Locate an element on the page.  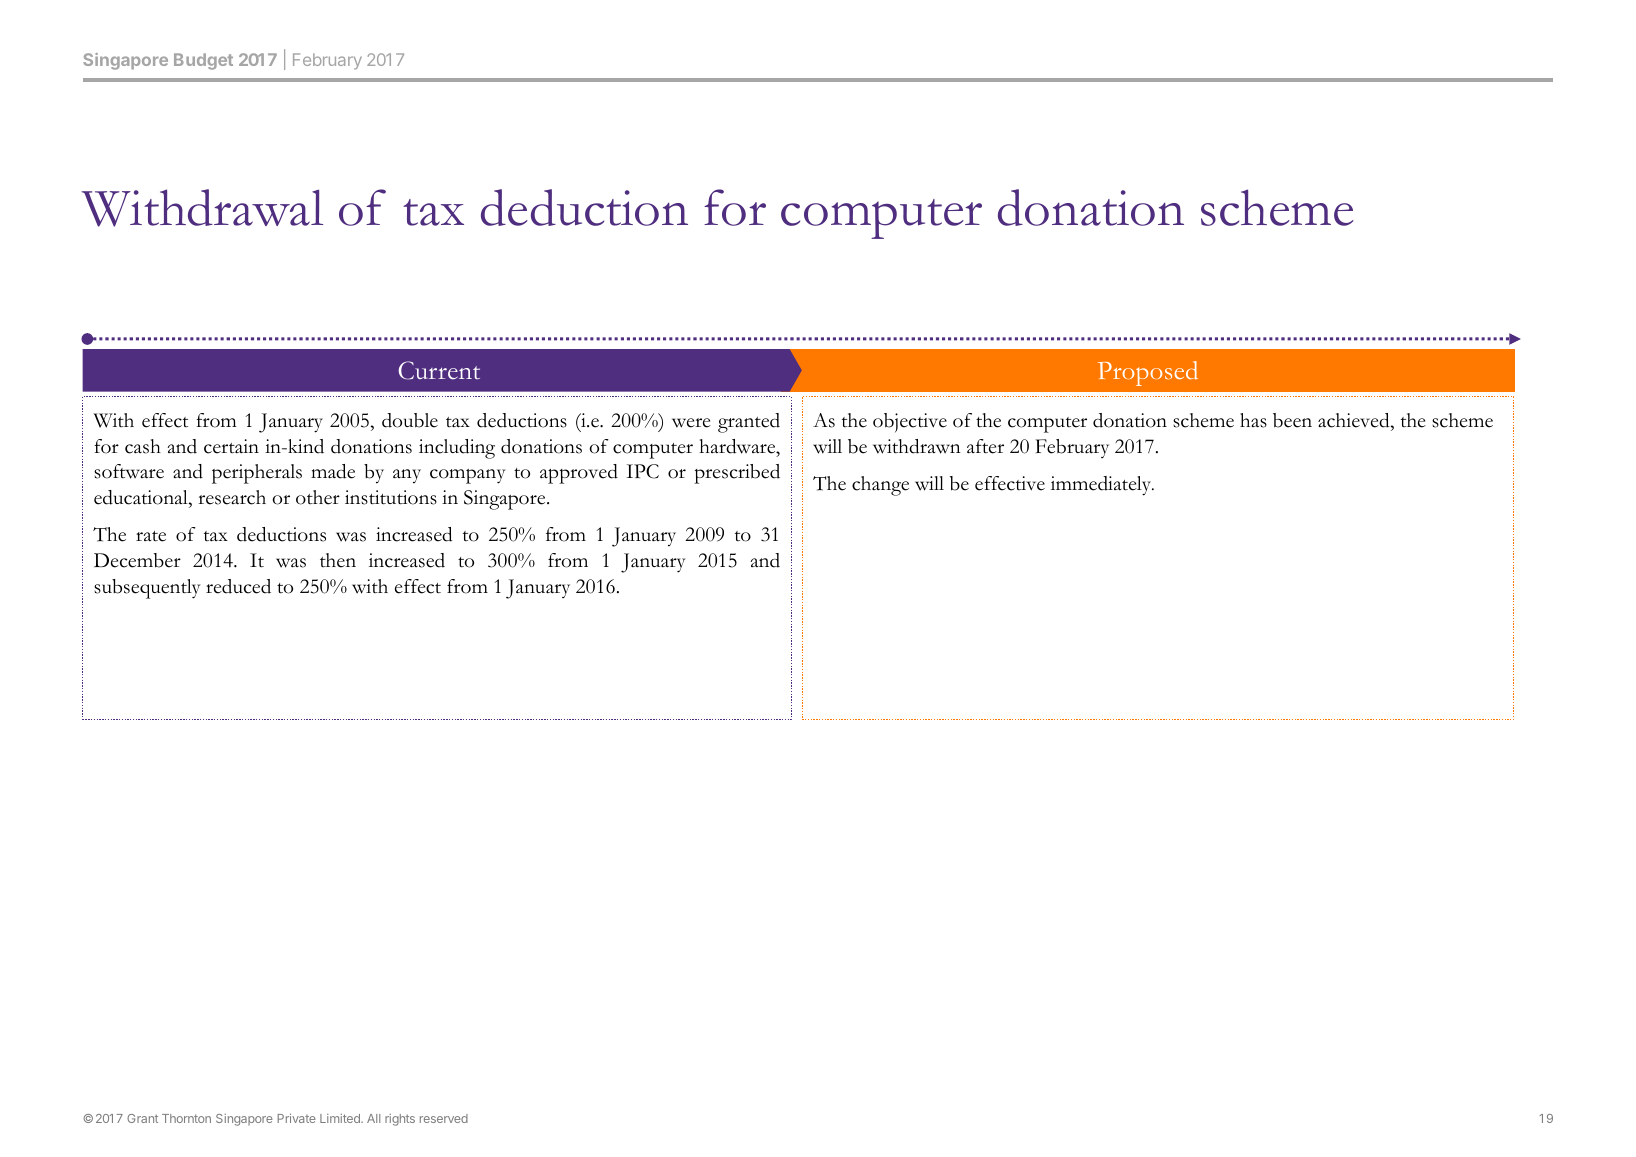
Private is located at coordinates (296, 1118).
